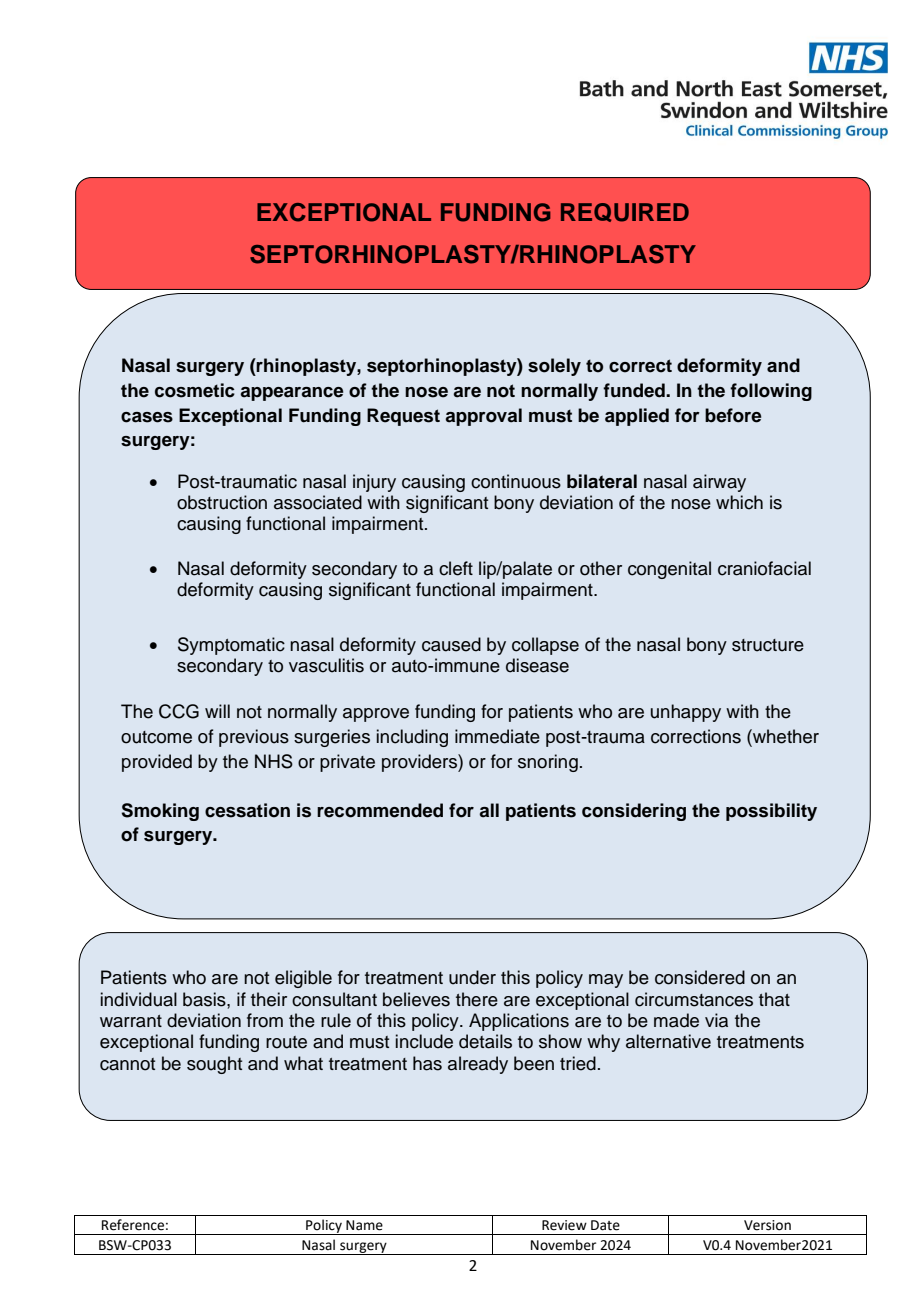  What do you see at coordinates (217, 711) in the document?
I see `will` at bounding box center [217, 711].
